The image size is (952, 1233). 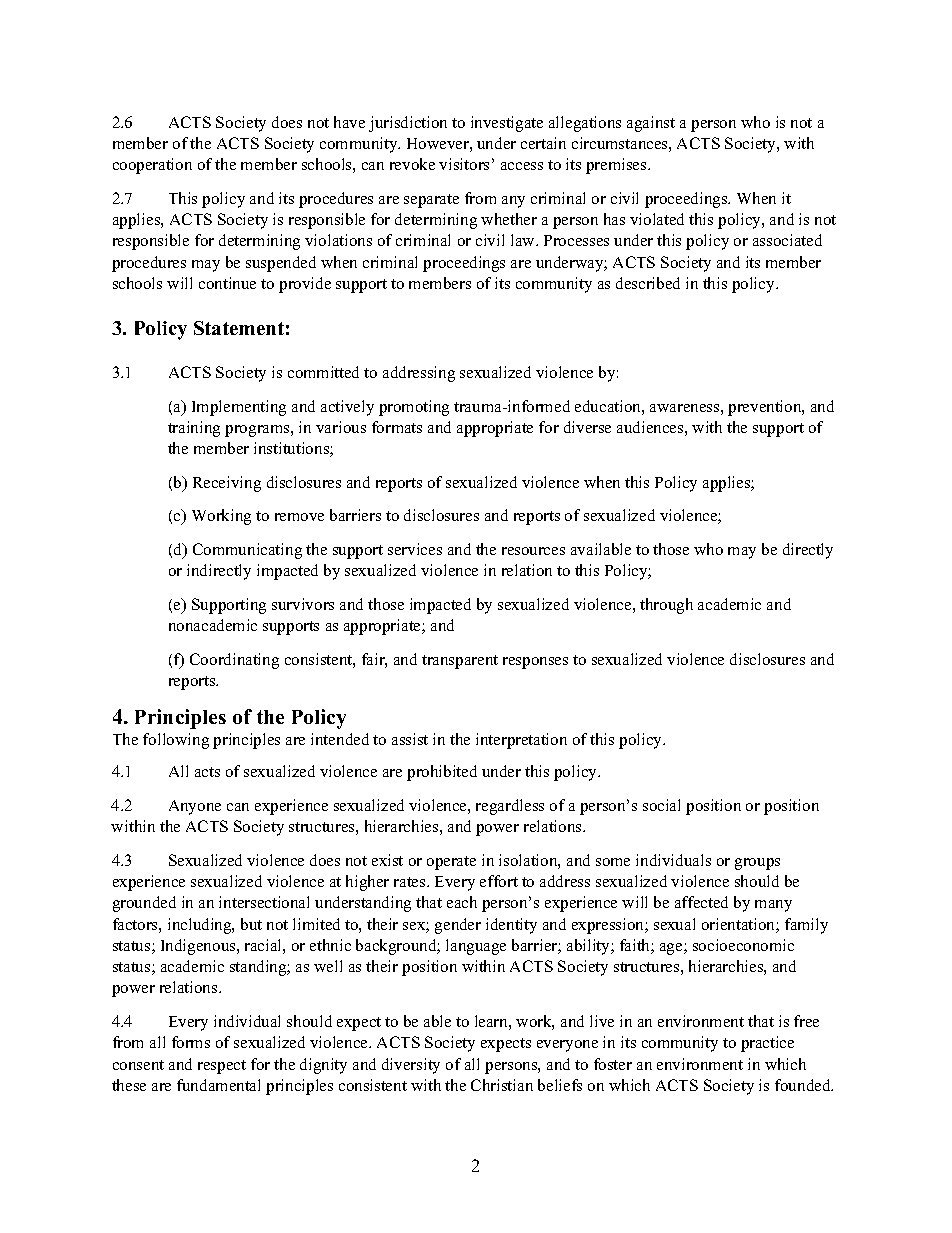 What do you see at coordinates (587, 427) in the document?
I see `diverse` at bounding box center [587, 427].
